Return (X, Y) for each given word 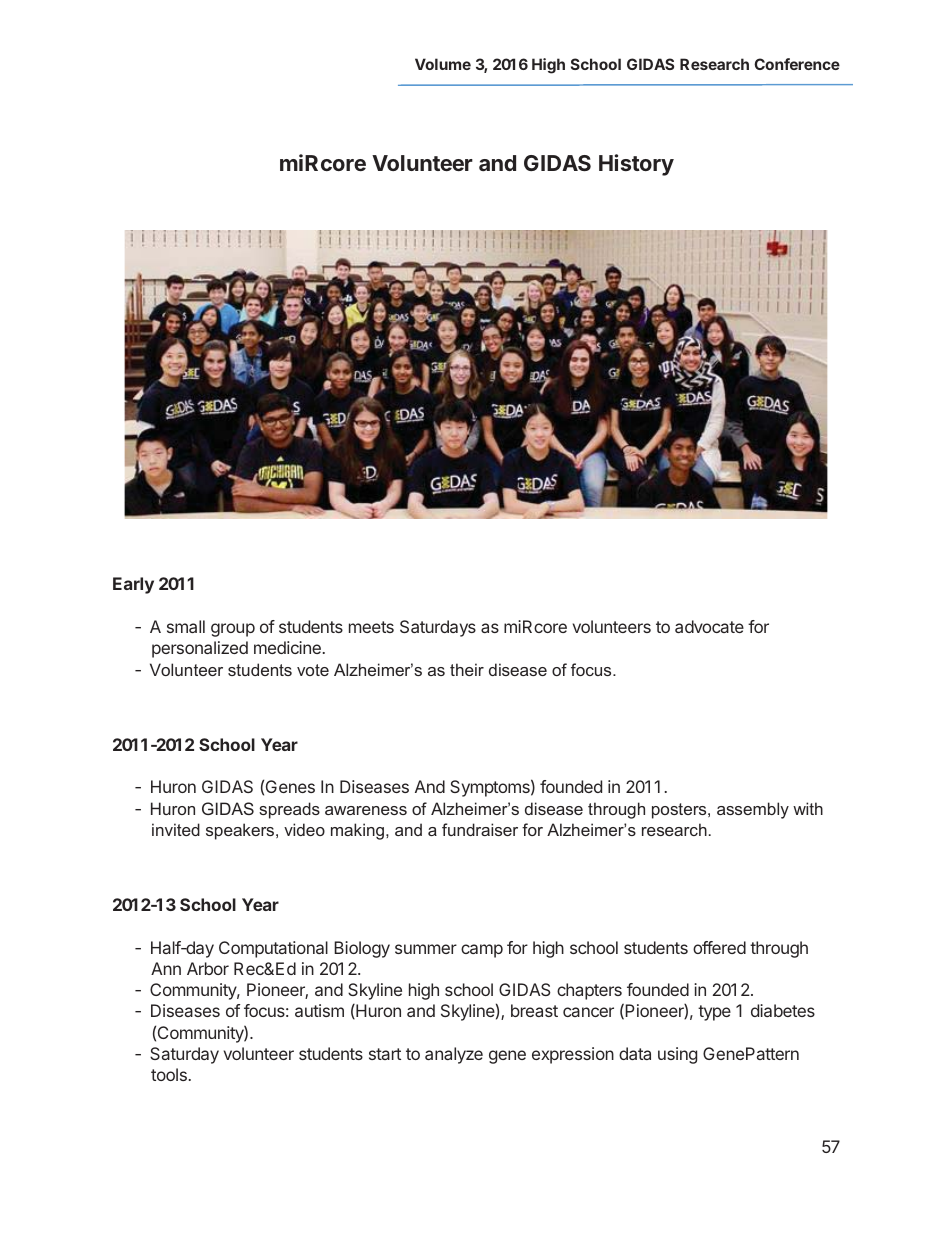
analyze (454, 1055)
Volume (443, 64)
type (714, 1013)
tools (169, 1074)
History (636, 165)
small (186, 626)
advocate (709, 626)
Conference (797, 64)
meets (371, 627)
